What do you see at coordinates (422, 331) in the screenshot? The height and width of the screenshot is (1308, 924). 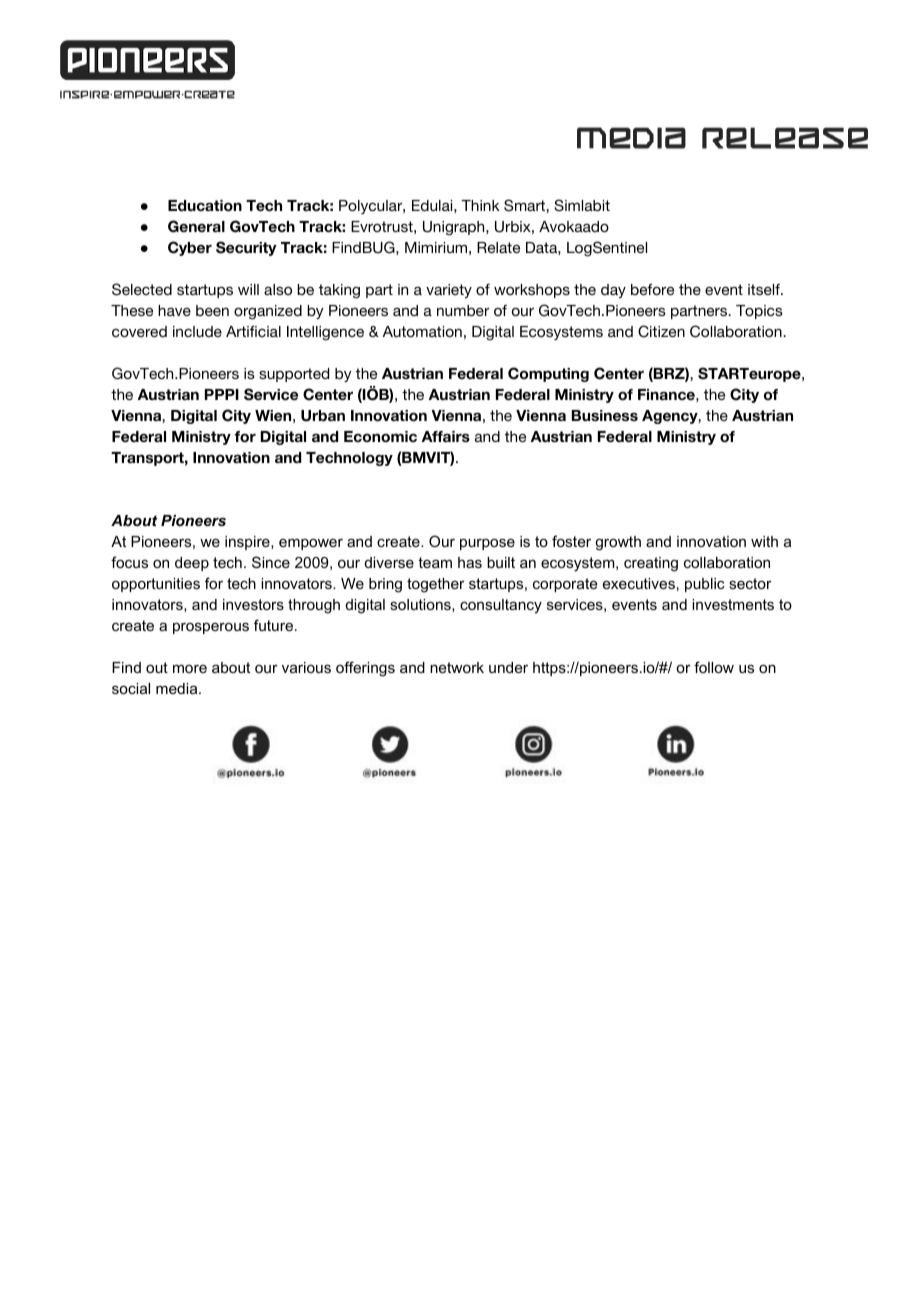 I see `Automation` at bounding box center [422, 331].
